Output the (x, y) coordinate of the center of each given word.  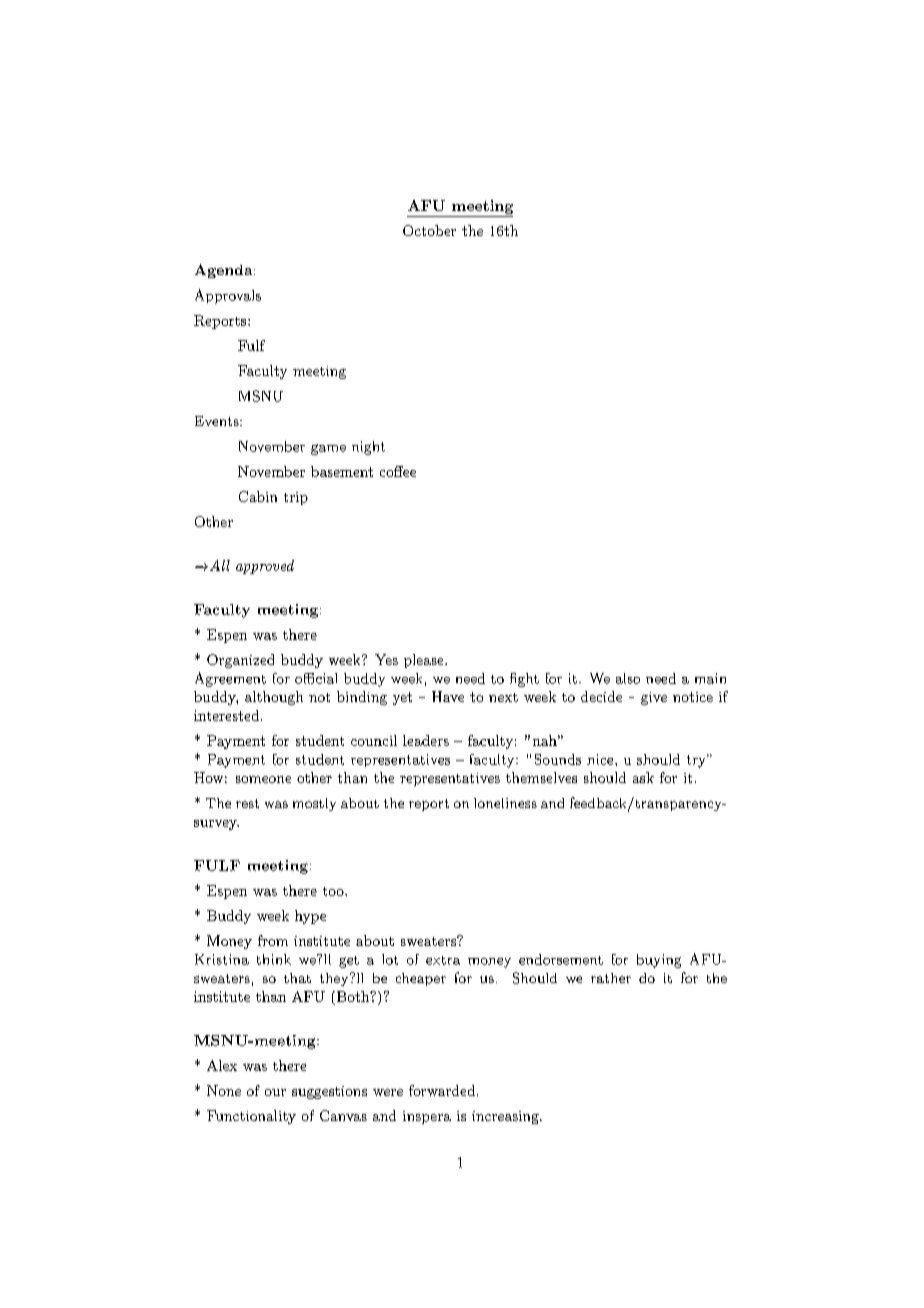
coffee (398, 471)
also (628, 678)
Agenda (225, 271)
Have (448, 696)
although (274, 698)
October (429, 230)
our (275, 1092)
